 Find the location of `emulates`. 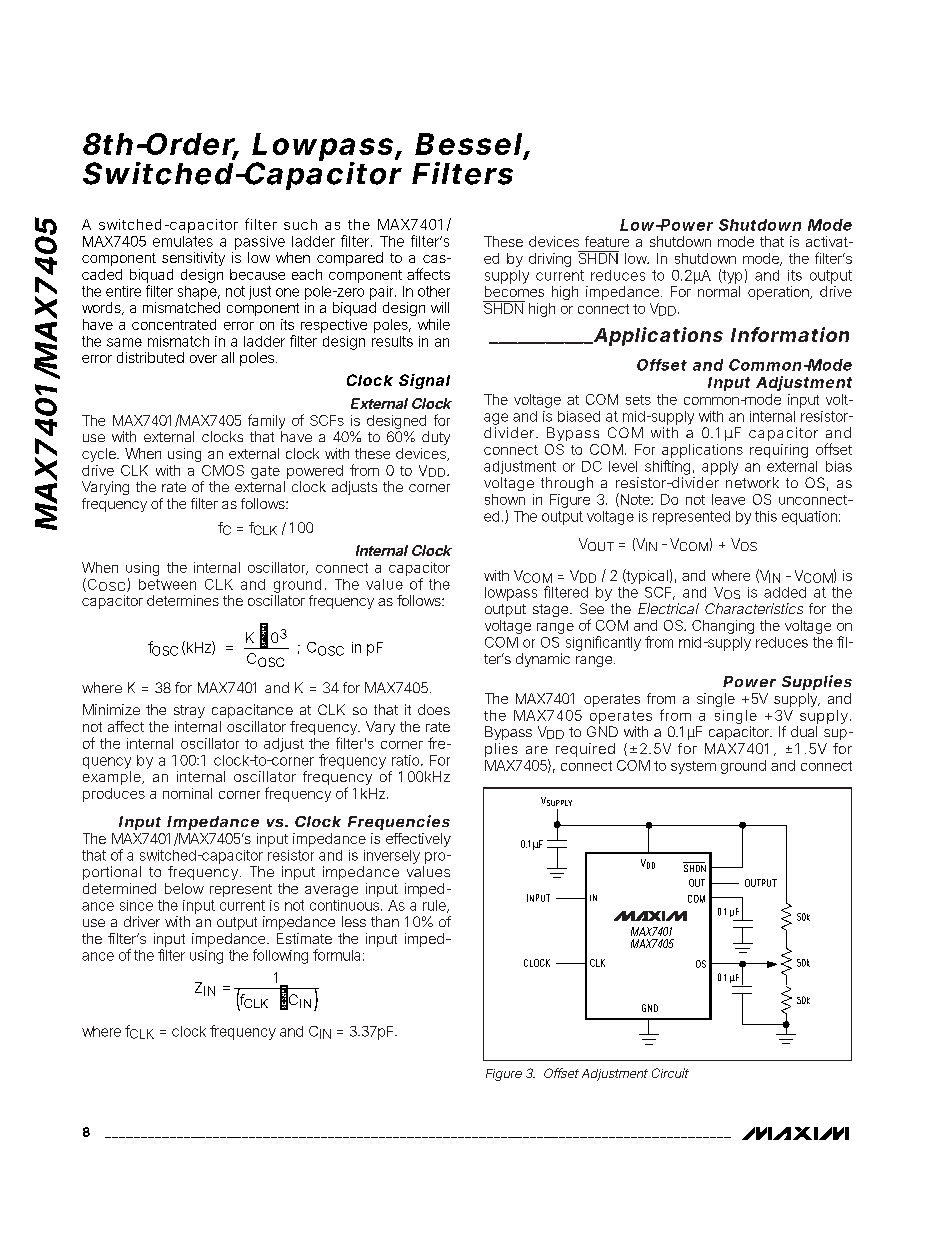

emulates is located at coordinates (183, 241).
